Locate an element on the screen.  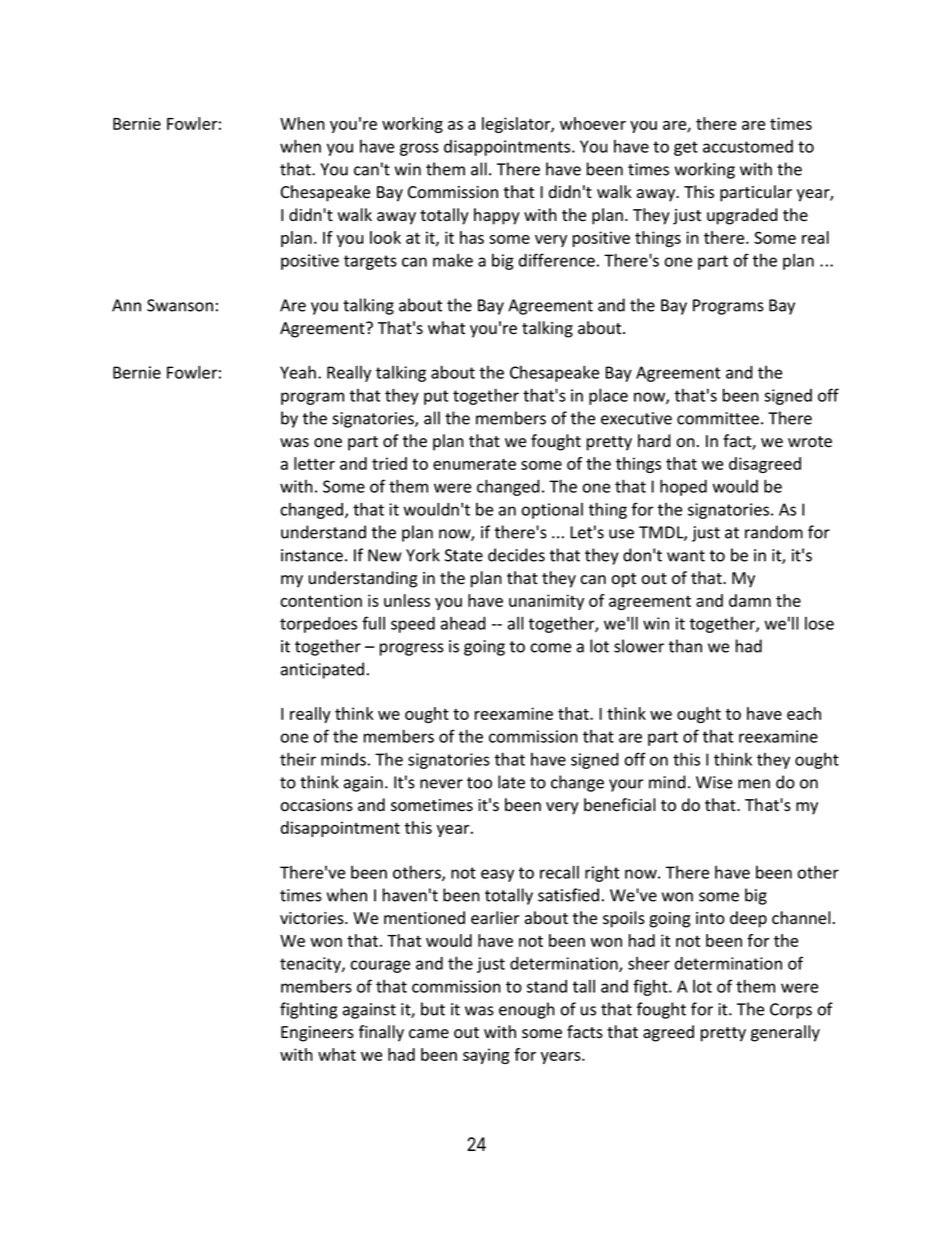
committee is located at coordinates (718, 418).
